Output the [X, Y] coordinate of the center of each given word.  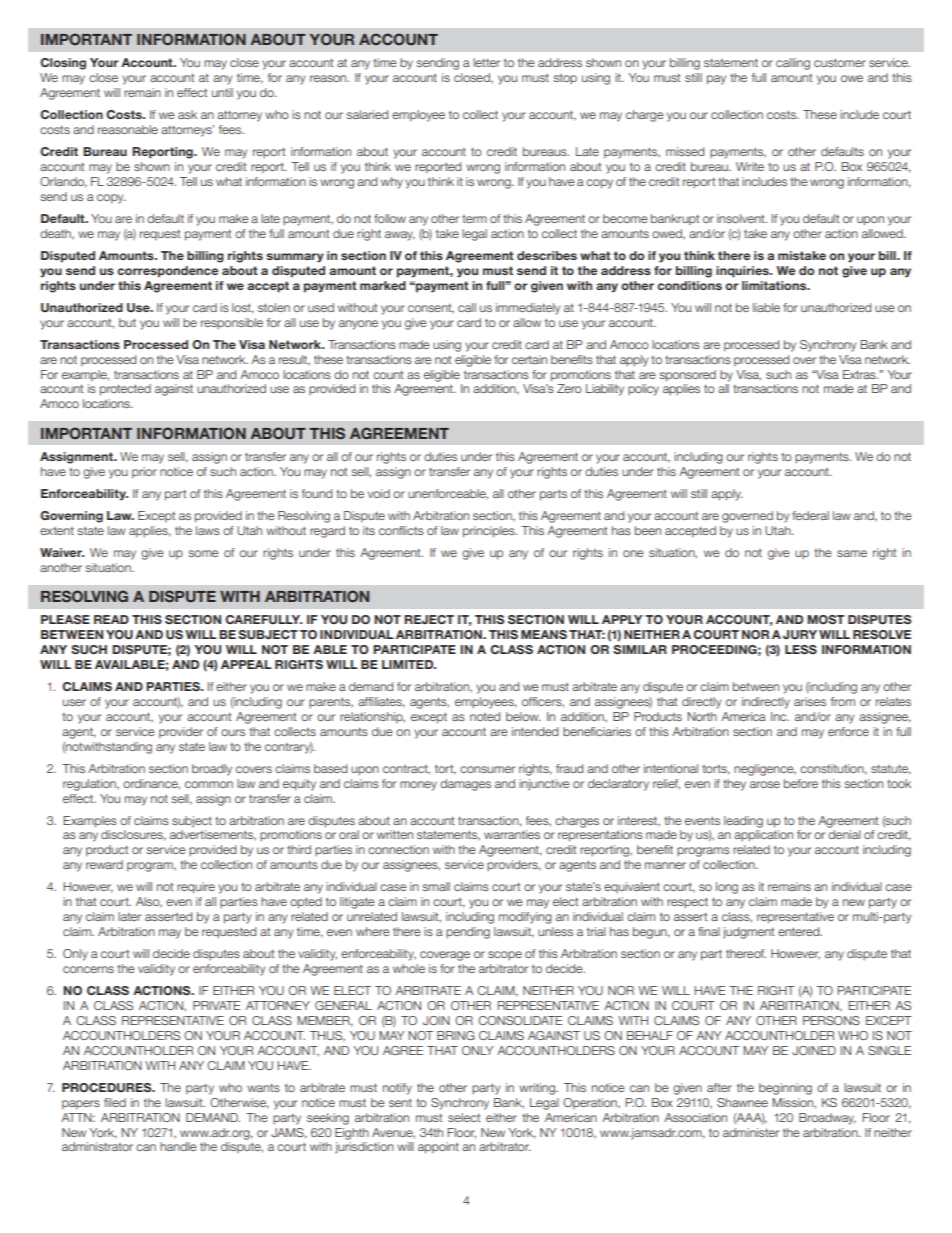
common [209, 784]
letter [486, 62]
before [801, 783]
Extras [860, 374]
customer [840, 62]
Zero [569, 388]
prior [144, 473]
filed [115, 1102]
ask [187, 114]
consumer [487, 769]
